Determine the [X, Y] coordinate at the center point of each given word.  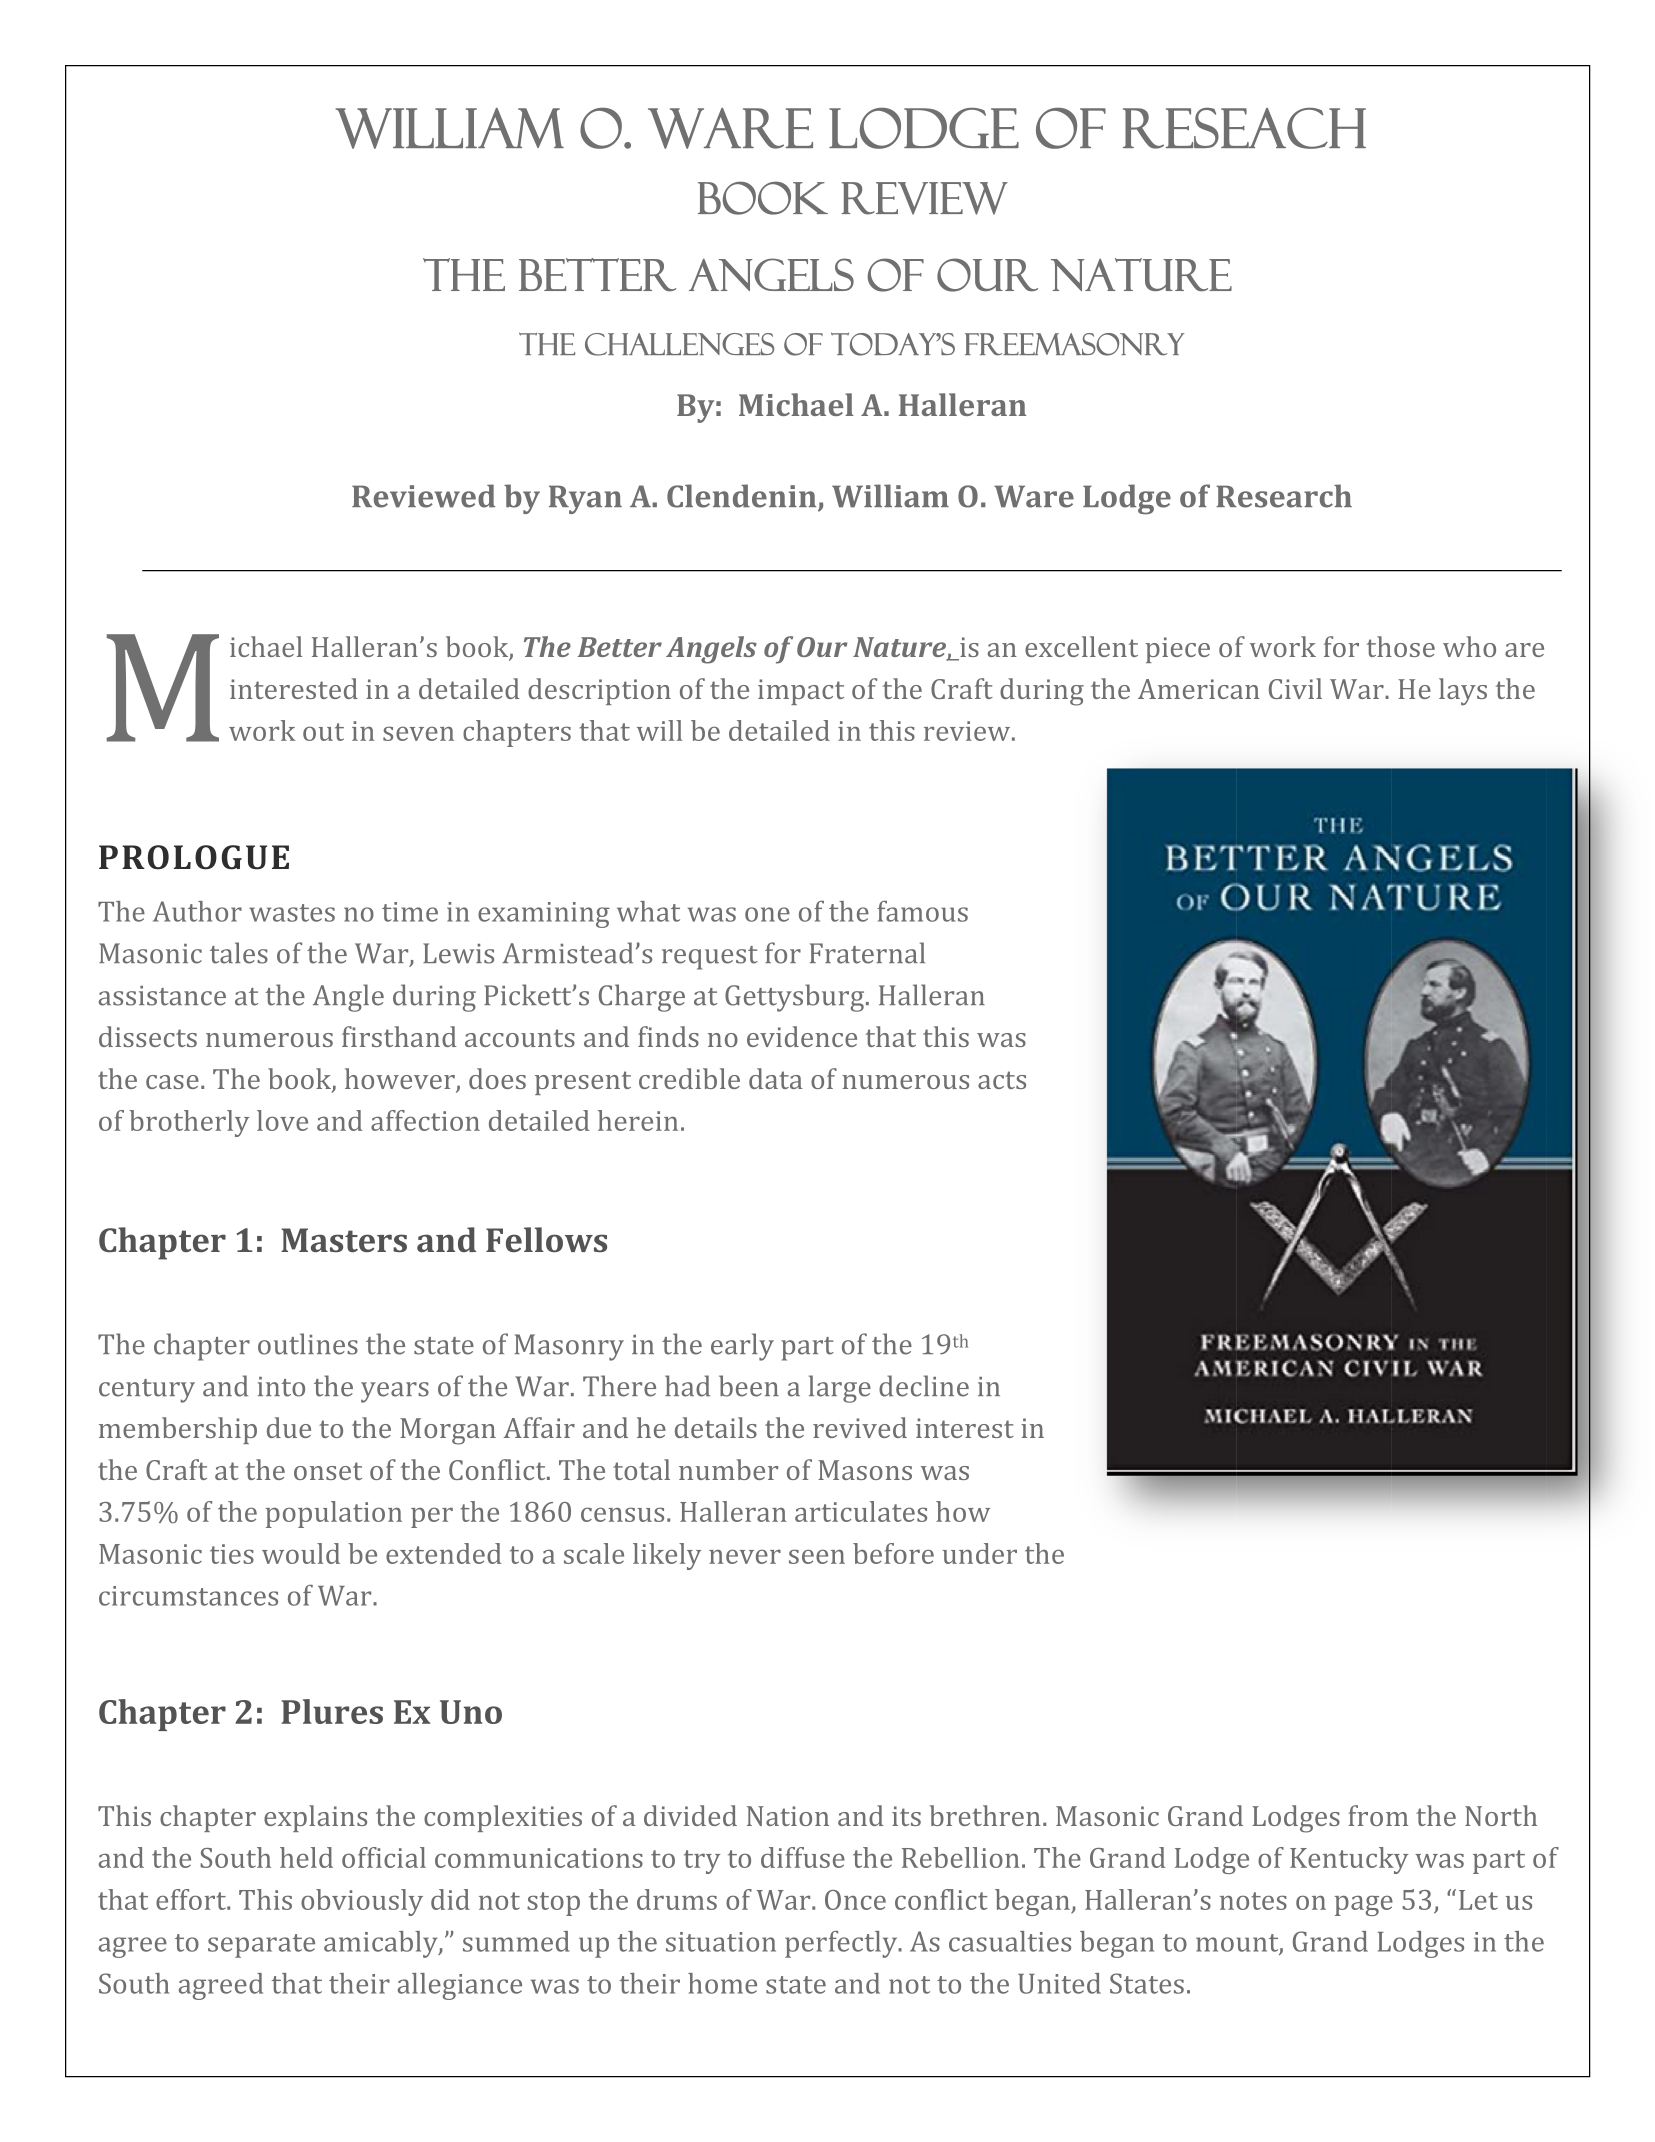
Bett [570, 274]
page [1364, 1905]
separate [261, 1946]
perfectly [842, 1944]
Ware [1034, 496]
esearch [1295, 496]
